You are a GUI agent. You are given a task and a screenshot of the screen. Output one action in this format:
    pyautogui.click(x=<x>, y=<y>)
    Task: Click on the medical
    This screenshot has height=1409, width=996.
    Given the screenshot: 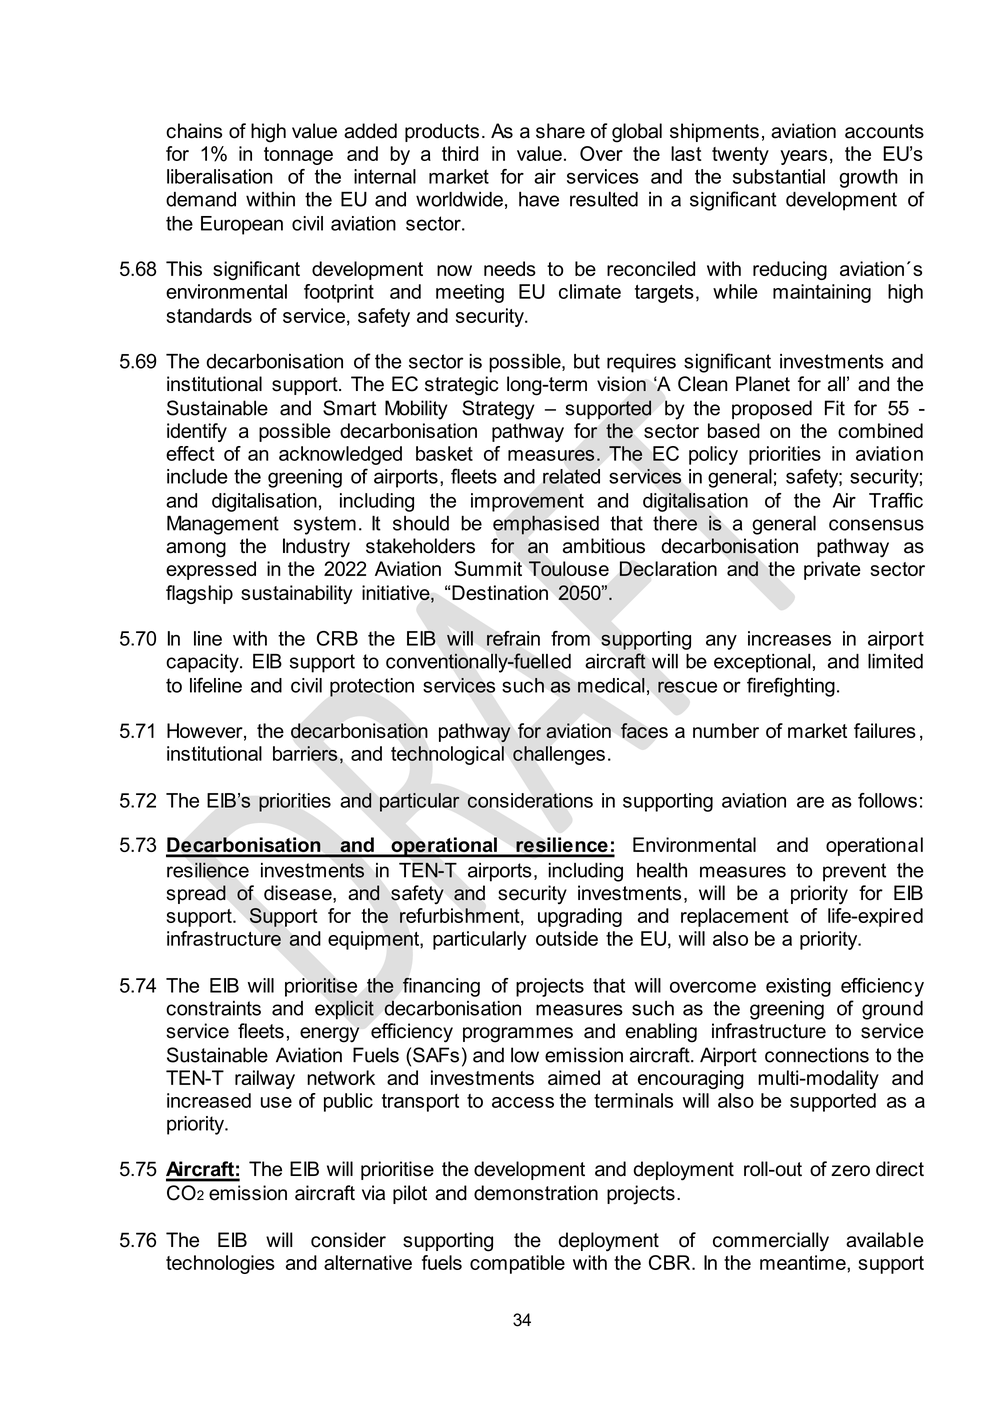 What is the action you would take?
    pyautogui.click(x=611, y=685)
